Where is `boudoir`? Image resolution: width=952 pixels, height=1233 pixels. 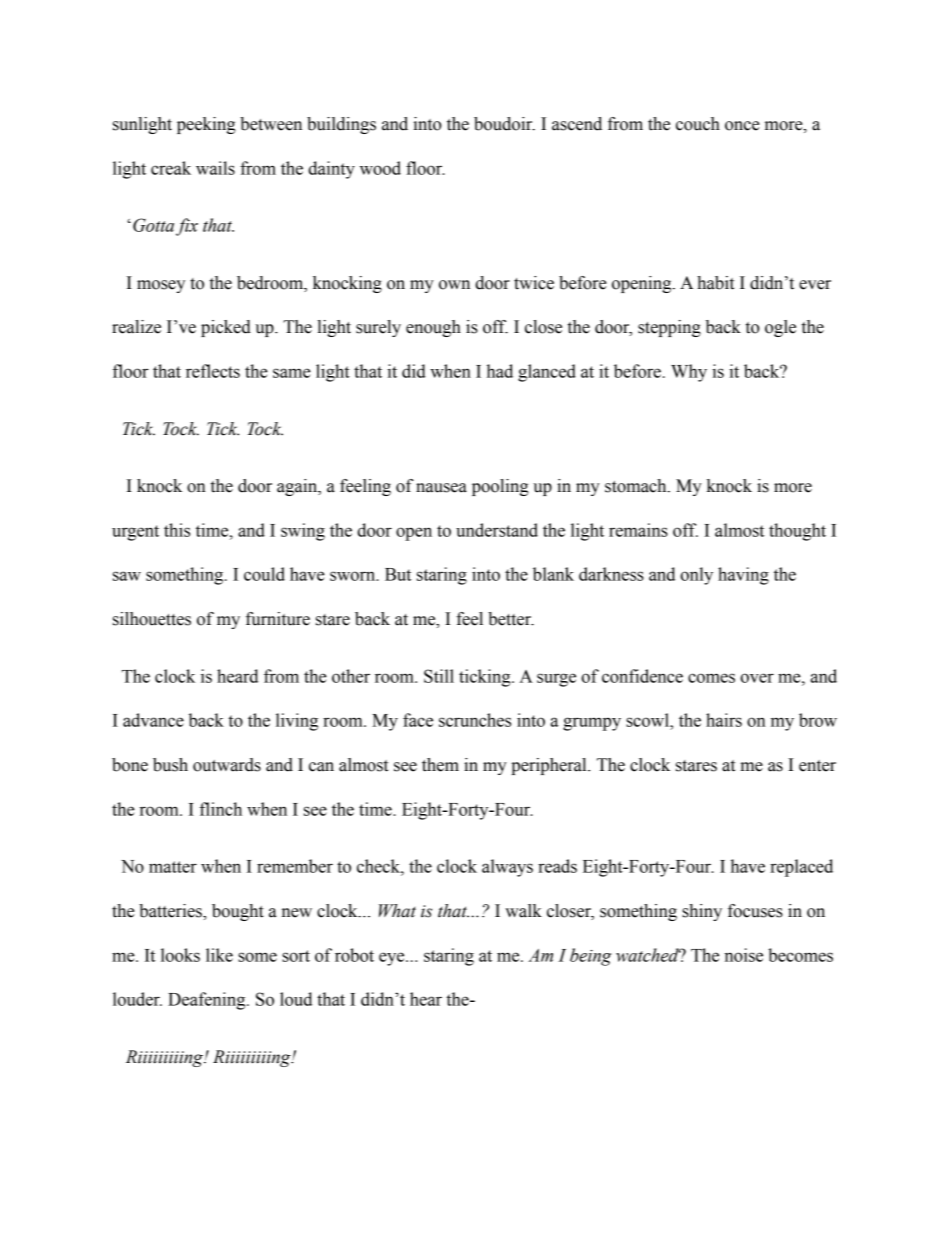
boudoir is located at coordinates (504, 124).
